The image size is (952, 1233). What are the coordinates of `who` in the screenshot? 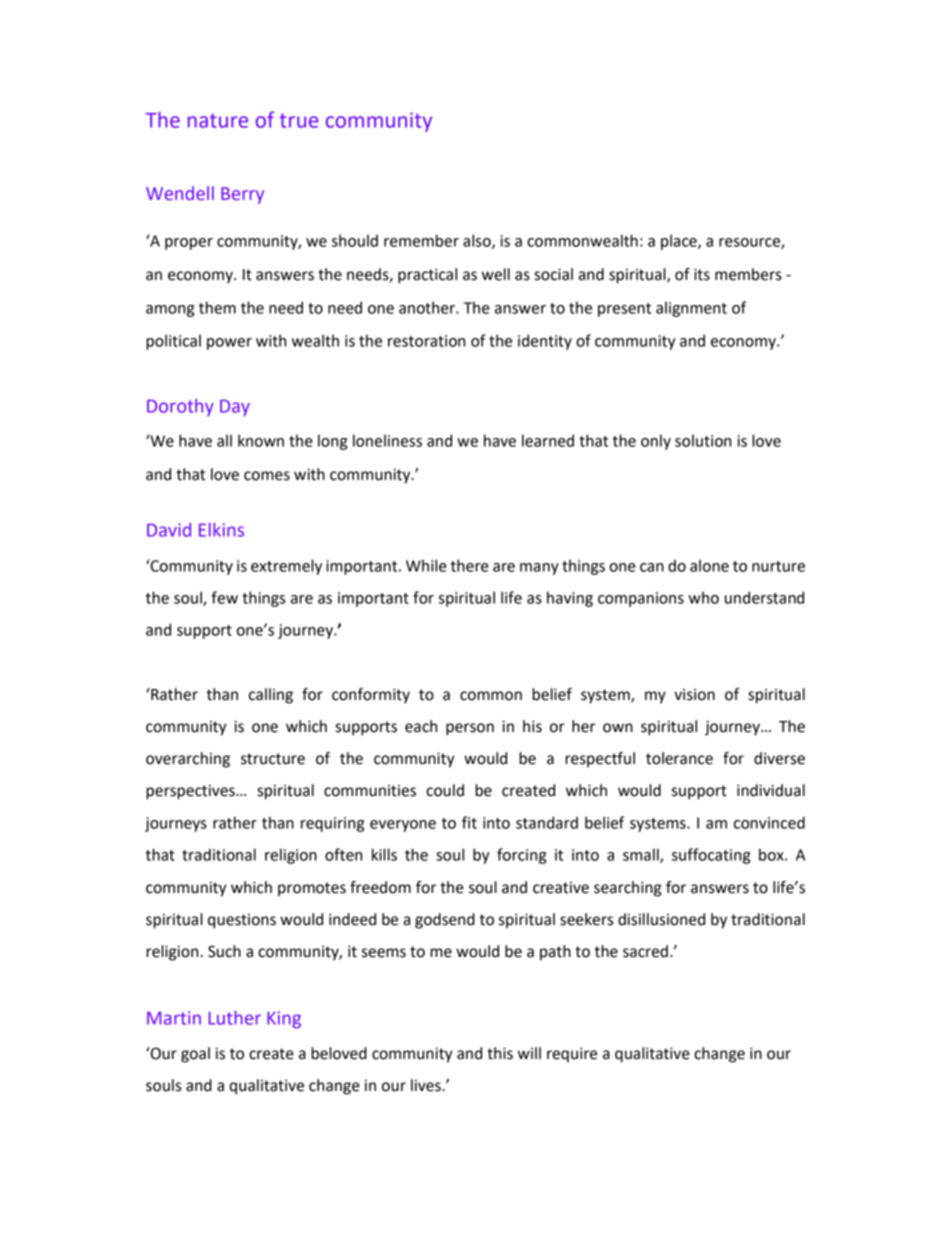 It's located at (704, 597).
